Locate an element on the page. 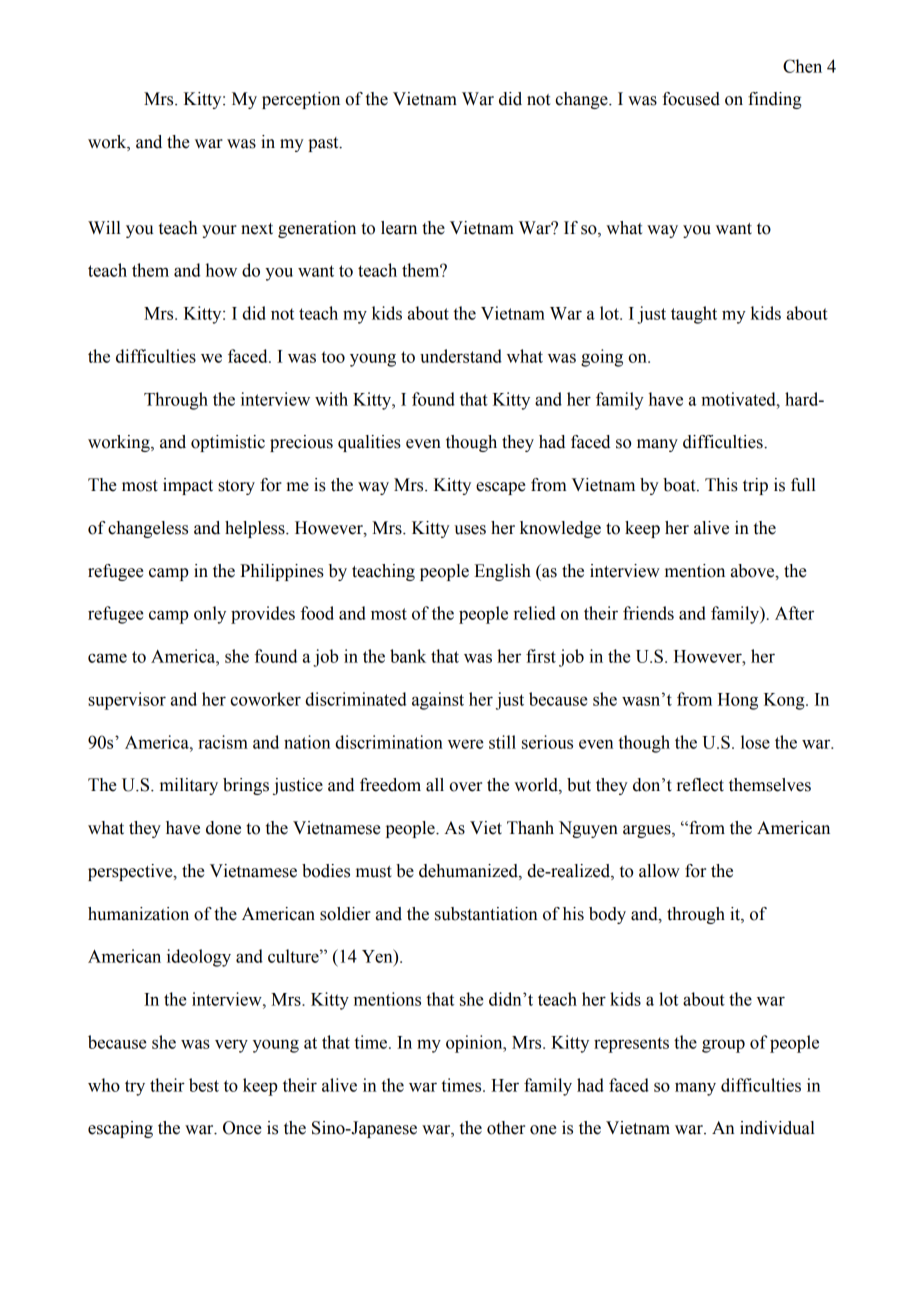 The height and width of the page is (1308, 924). qualities is located at coordinates (369, 443).
